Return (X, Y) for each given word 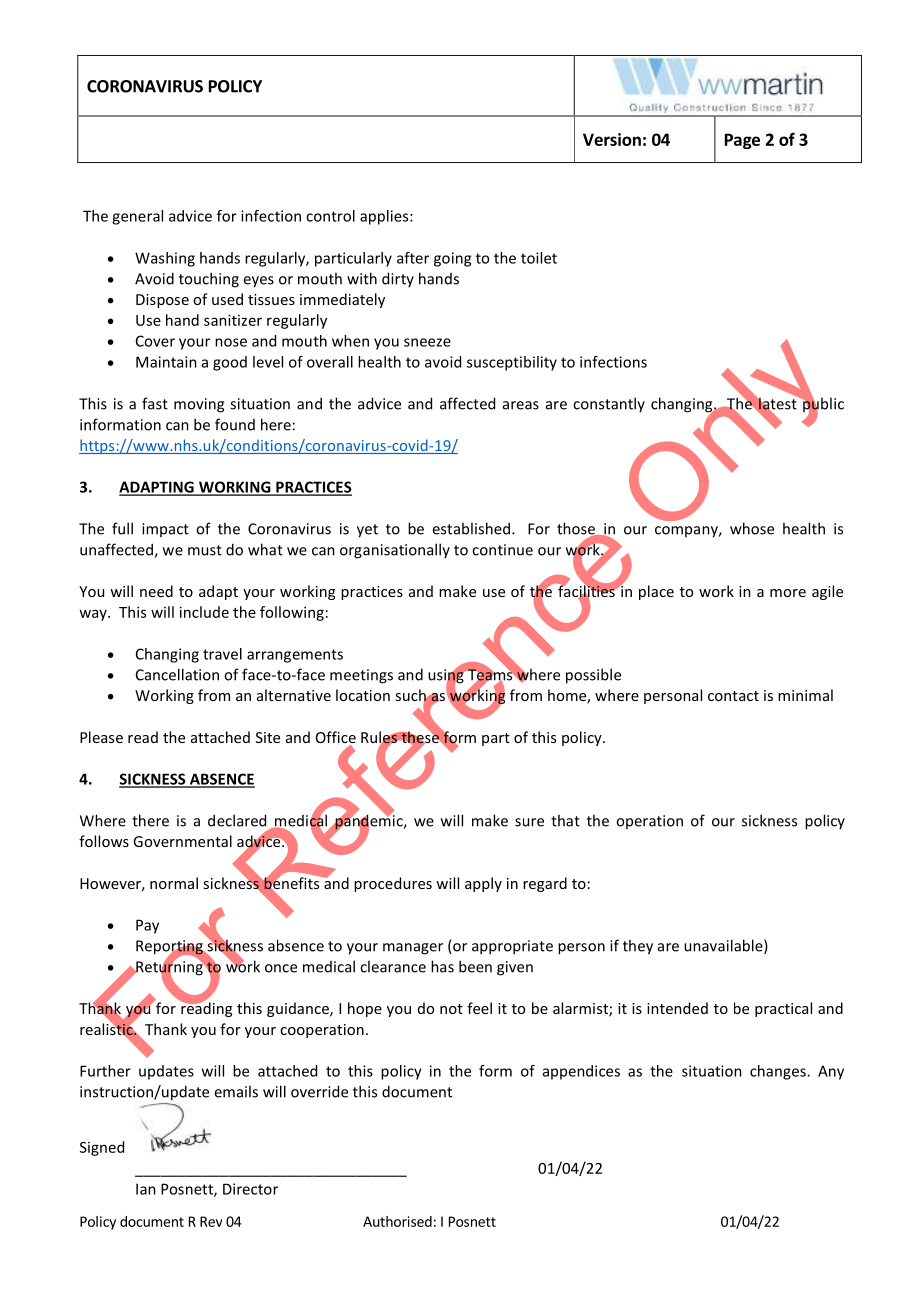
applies (385, 217)
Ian (146, 1189)
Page (742, 141)
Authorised (397, 1221)
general (137, 217)
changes (779, 1072)
